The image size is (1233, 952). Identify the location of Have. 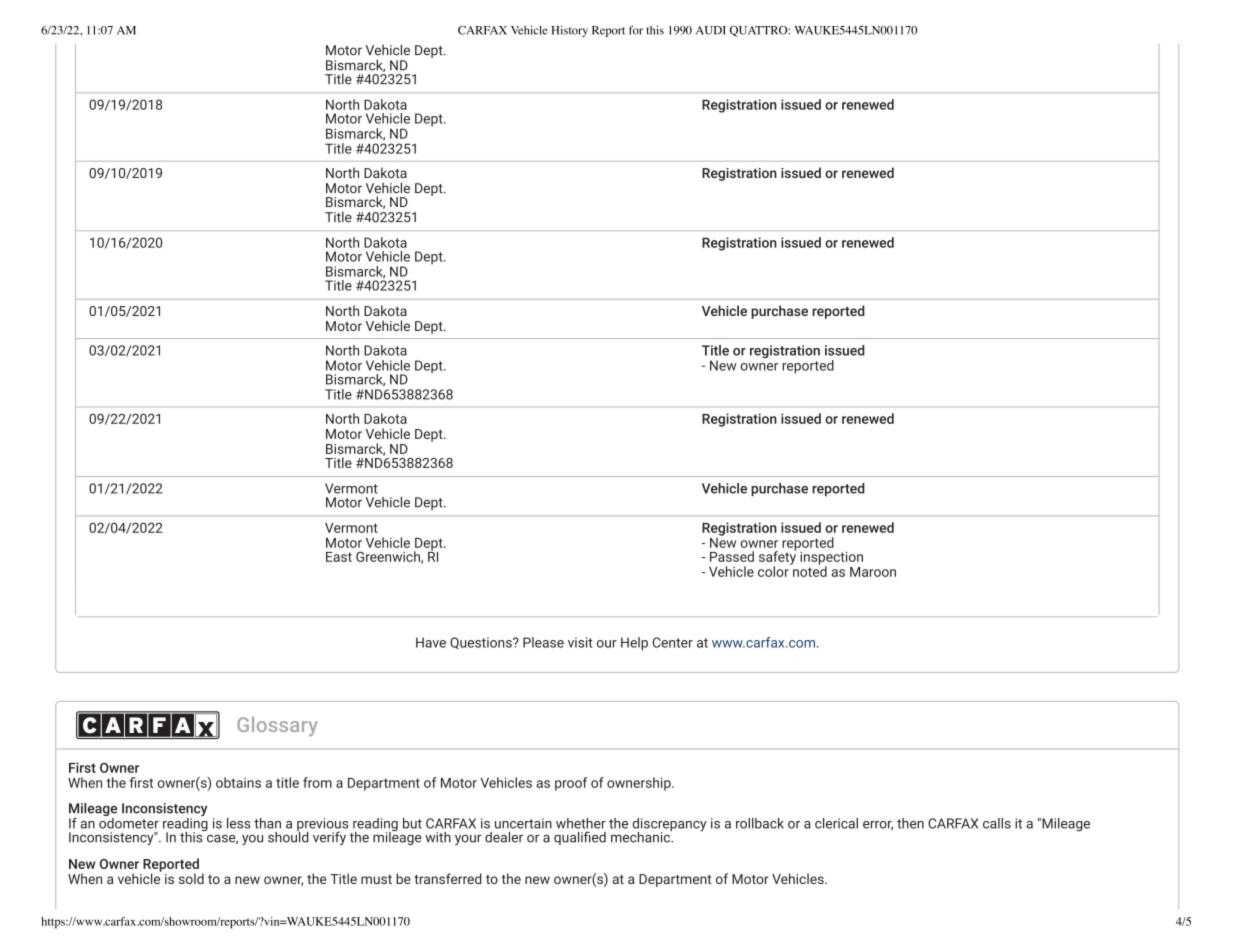
(431, 642).
